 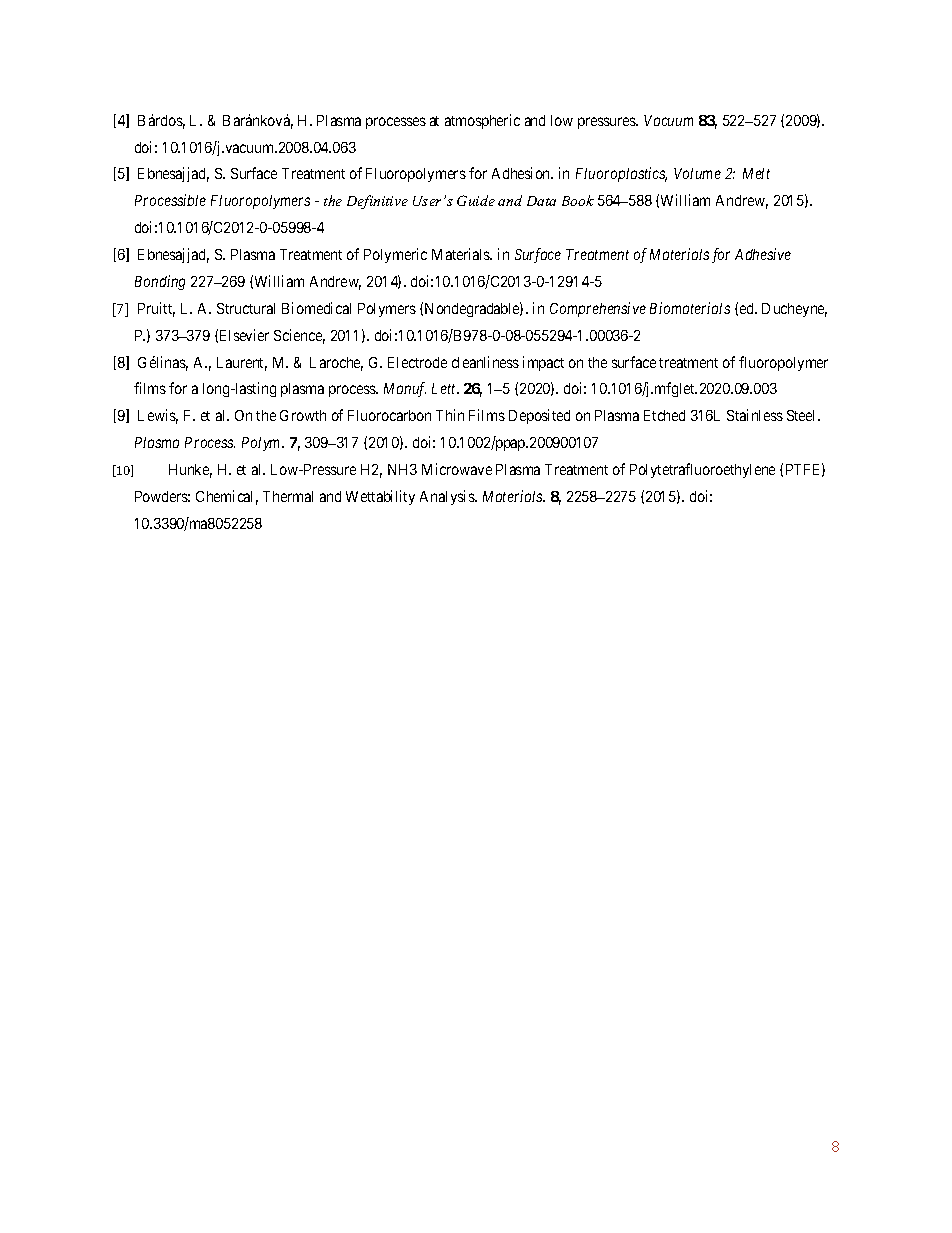 What do you see at coordinates (476, 200) in the screenshot?
I see `Guide` at bounding box center [476, 200].
